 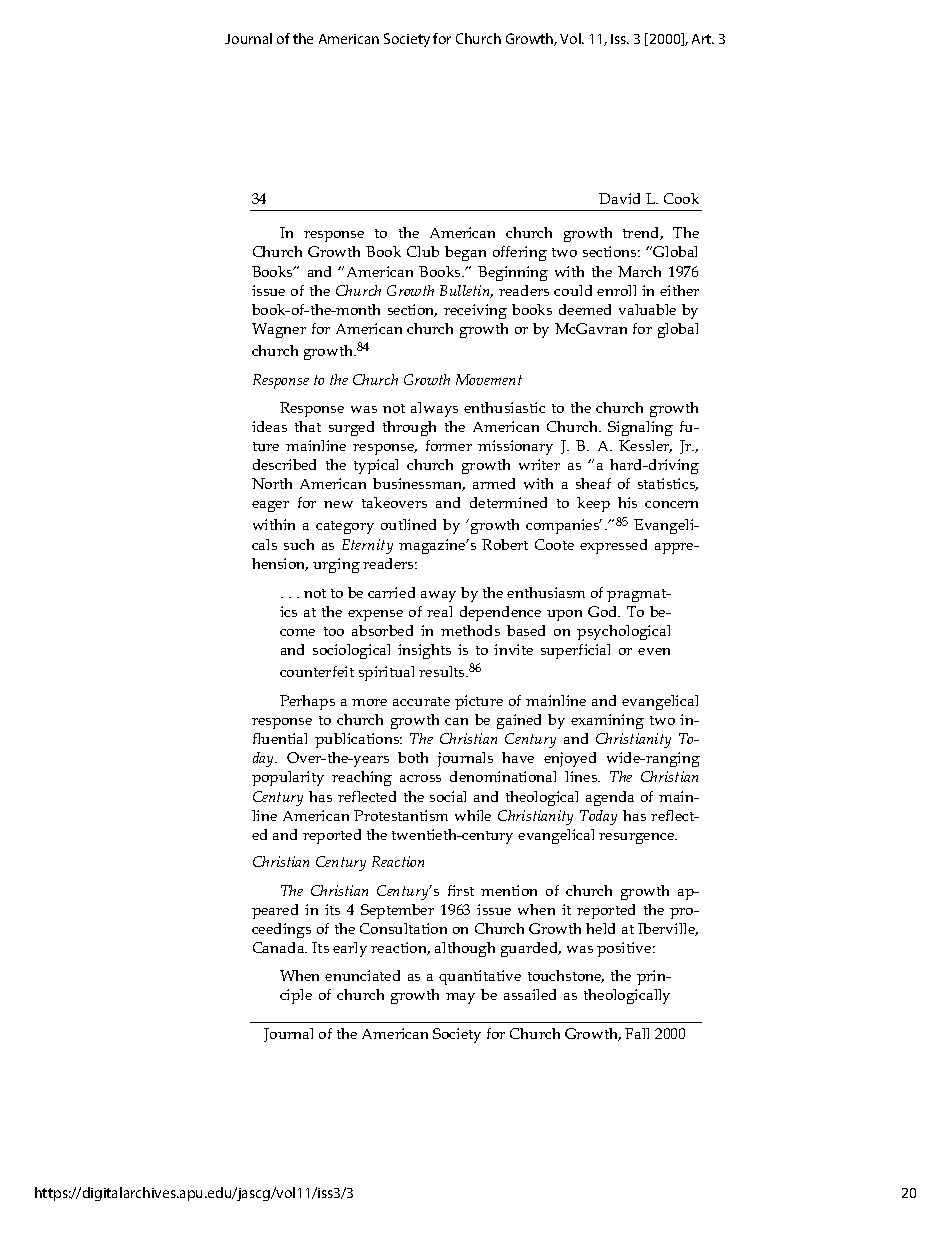 What do you see at coordinates (654, 651) in the image?
I see `even` at bounding box center [654, 651].
